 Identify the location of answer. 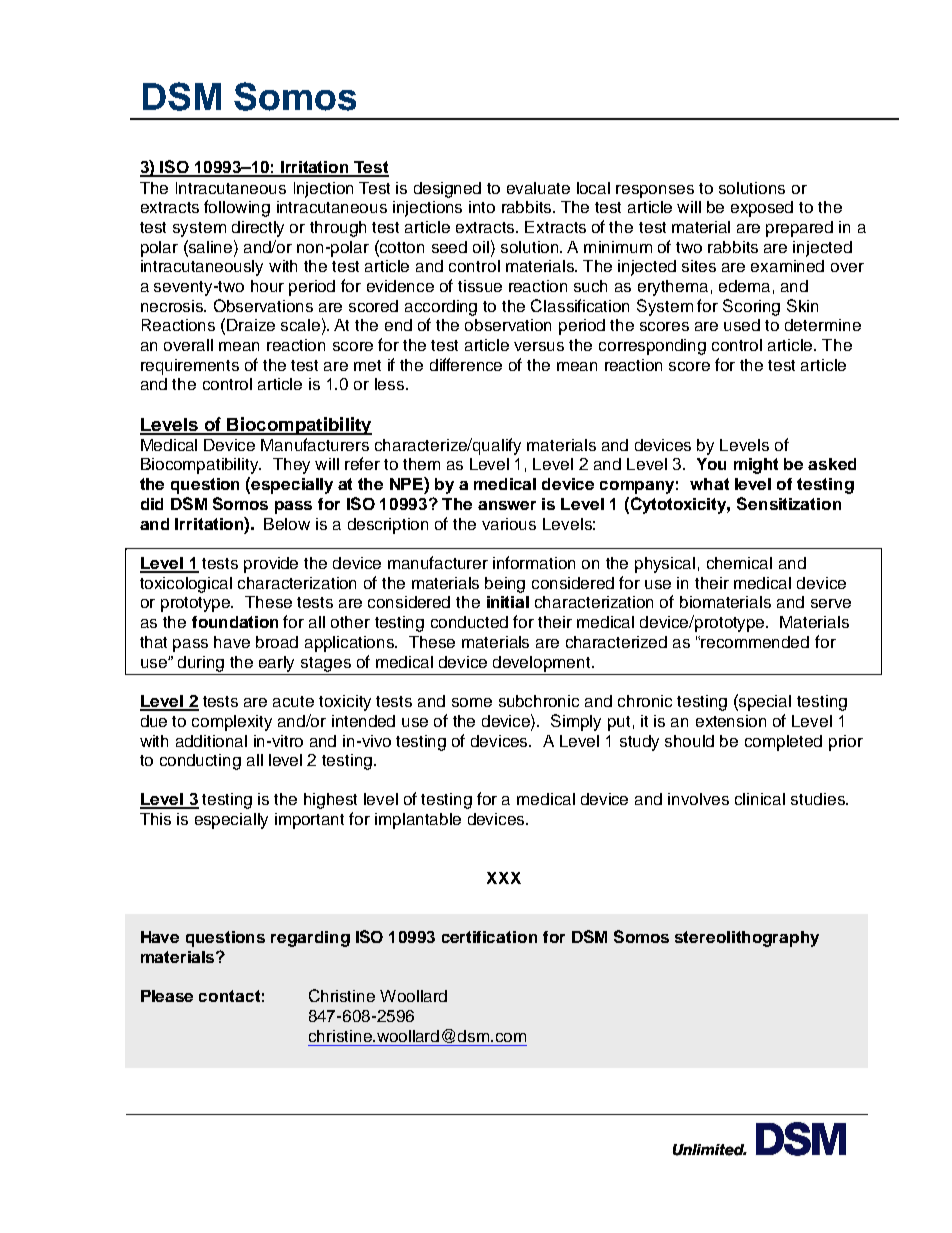
(507, 505).
